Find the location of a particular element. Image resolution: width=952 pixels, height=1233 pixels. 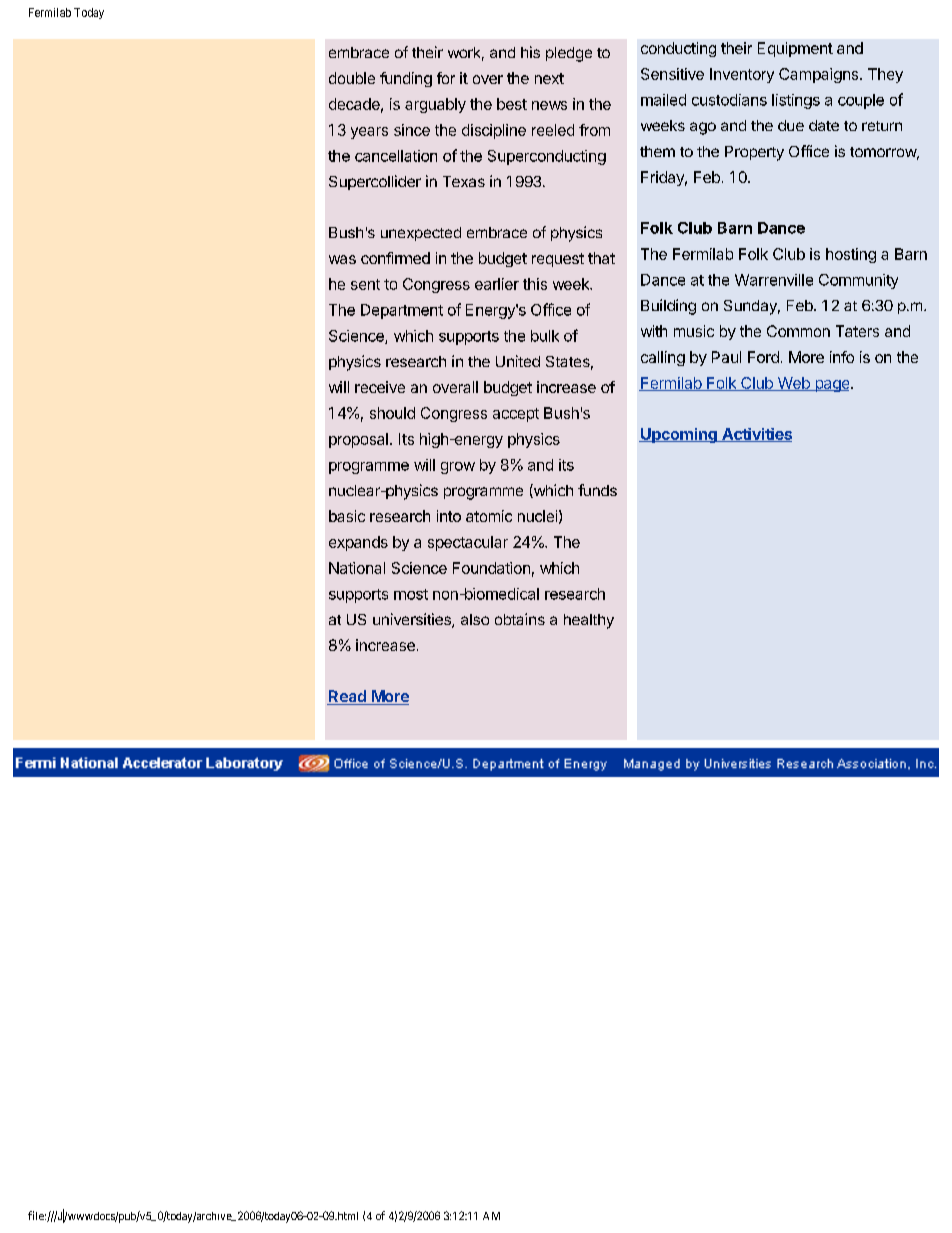

Supercollider is located at coordinates (375, 182).
